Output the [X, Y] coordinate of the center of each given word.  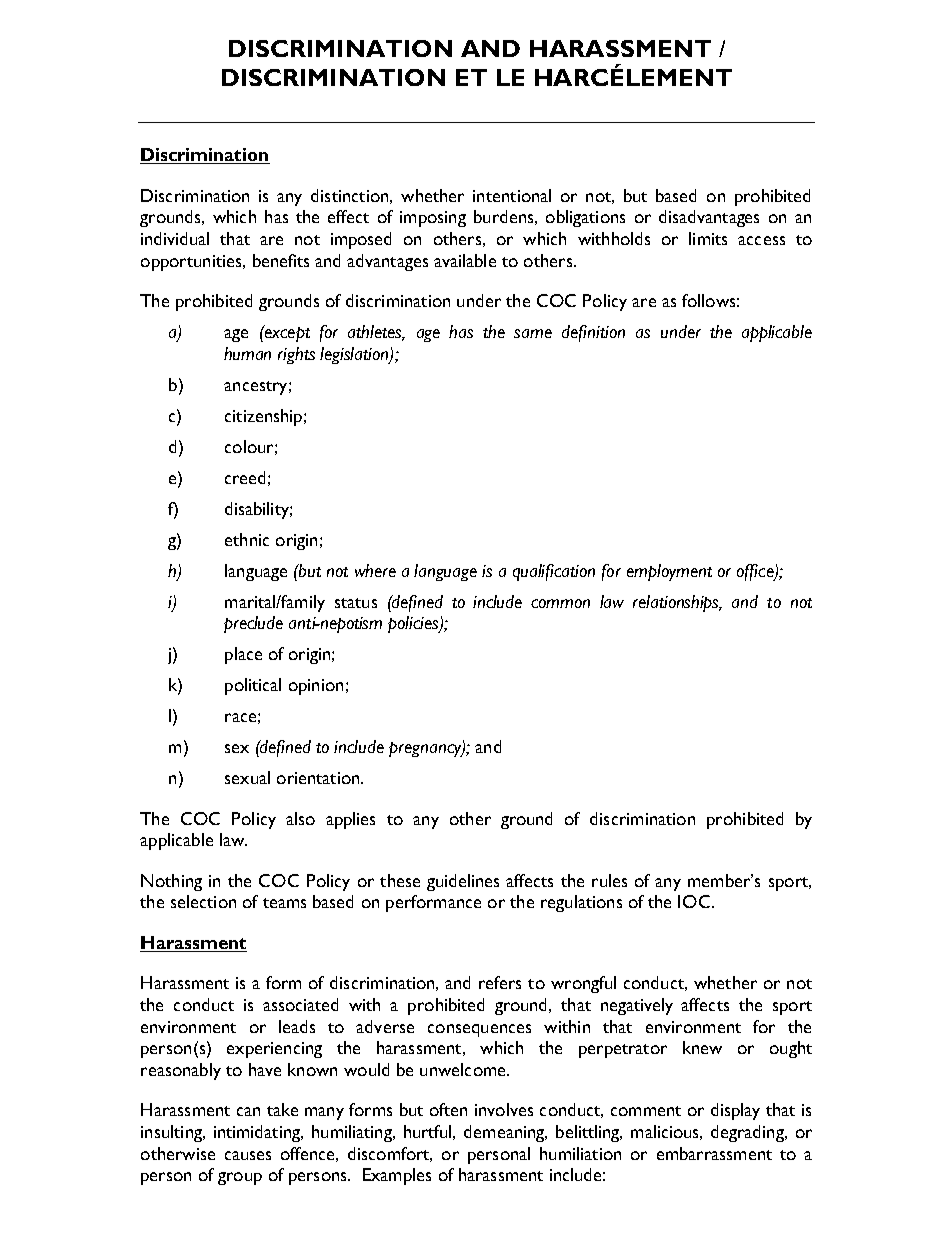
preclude [253, 624]
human [247, 353]
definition [593, 333]
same [533, 333]
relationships [677, 603]
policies [414, 624]
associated [300, 1004]
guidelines [463, 882]
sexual [247, 777]
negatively [637, 1006]
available [465, 260]
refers [500, 982]
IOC [695, 901]
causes [248, 1155]
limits [708, 238]
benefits [281, 260]
